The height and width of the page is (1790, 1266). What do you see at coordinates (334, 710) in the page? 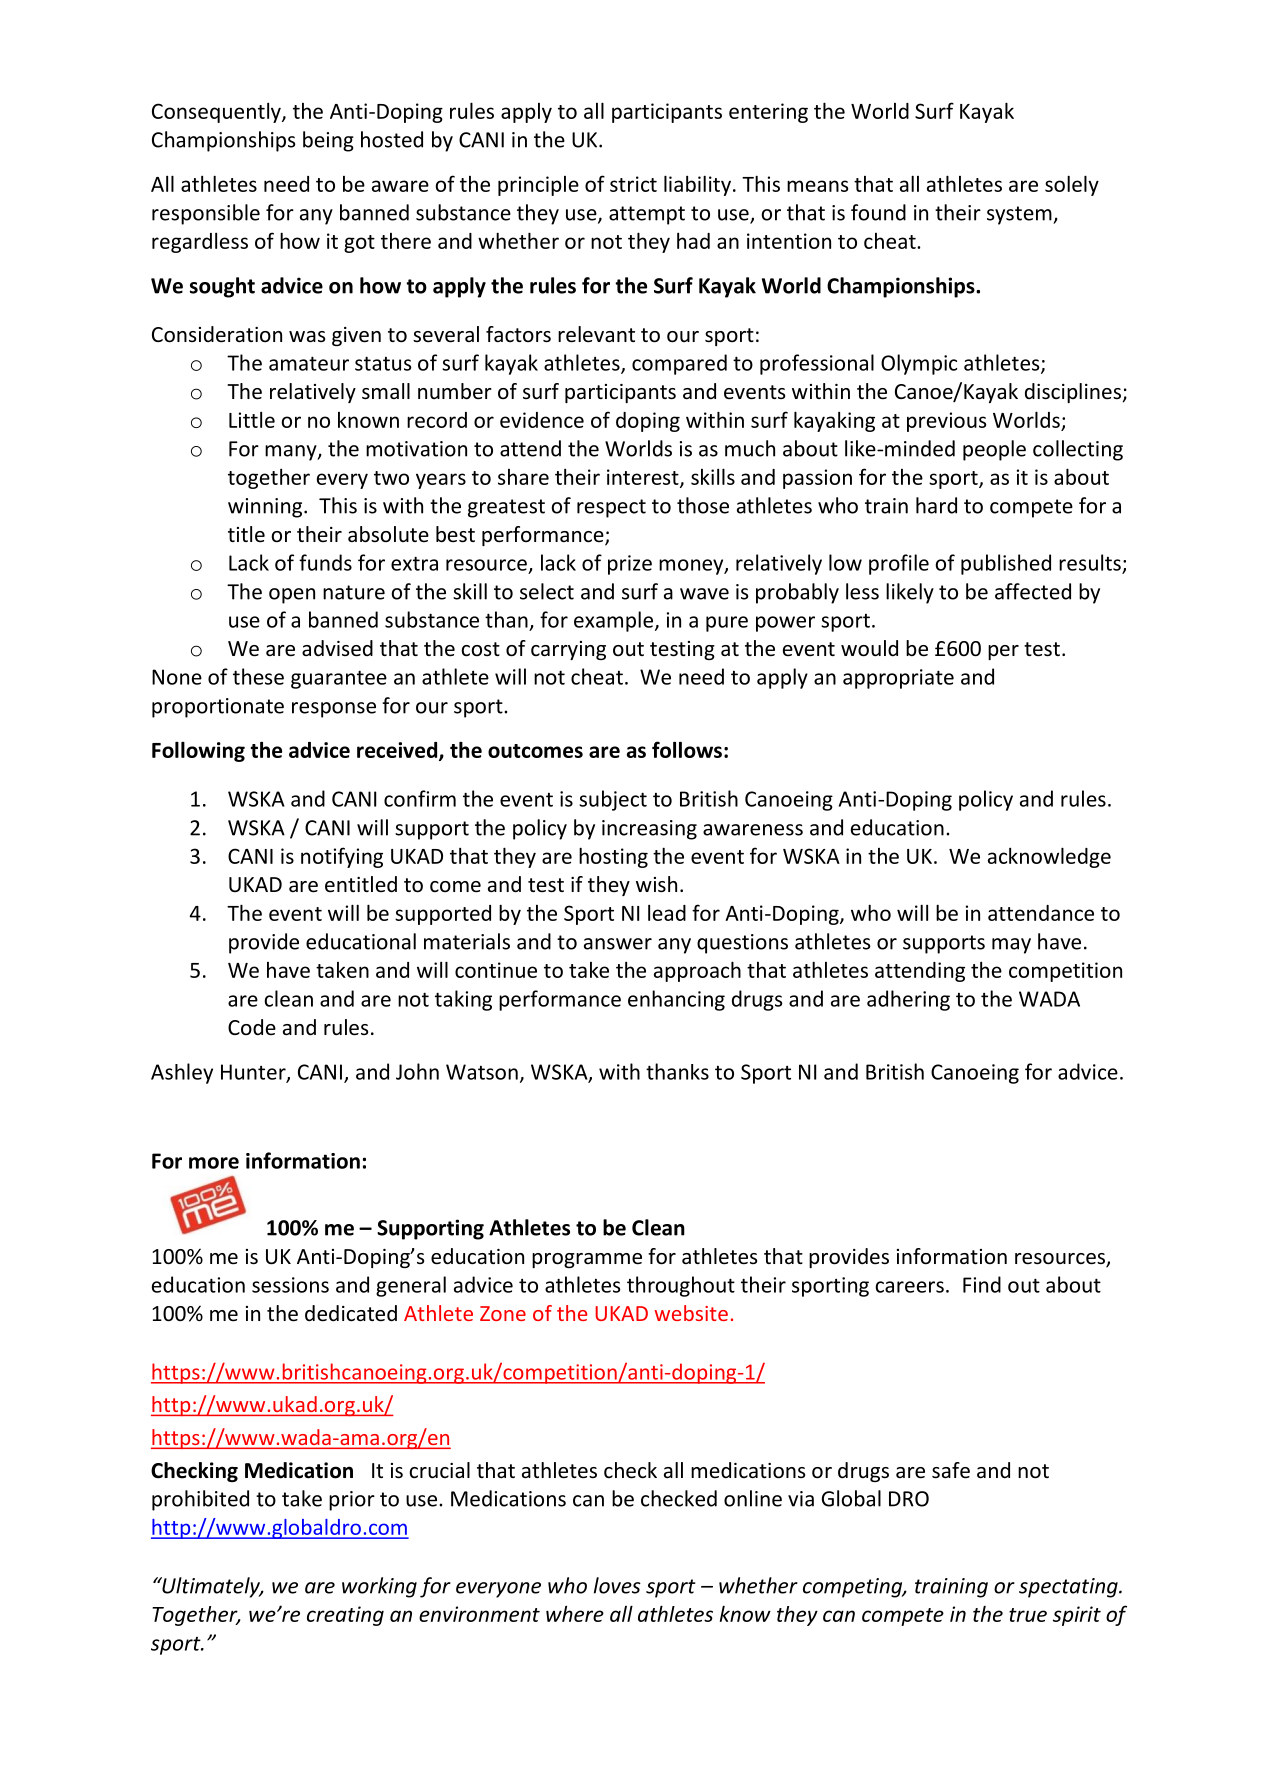
I see `response` at bounding box center [334, 710].
